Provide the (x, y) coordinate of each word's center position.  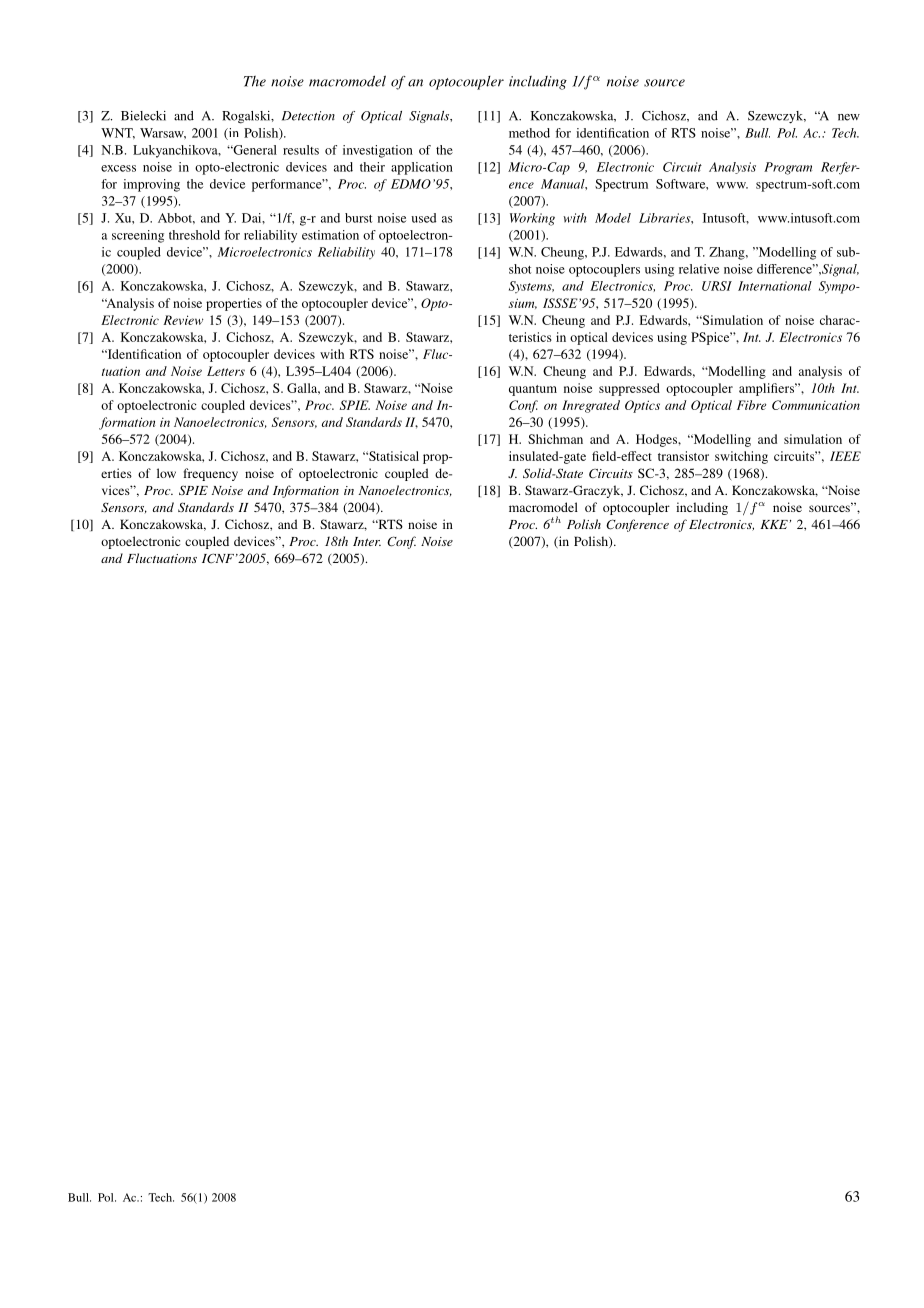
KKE (775, 524)
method (529, 133)
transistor (683, 456)
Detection (308, 116)
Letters (226, 371)
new (849, 117)
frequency (211, 474)
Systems (531, 287)
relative (699, 269)
